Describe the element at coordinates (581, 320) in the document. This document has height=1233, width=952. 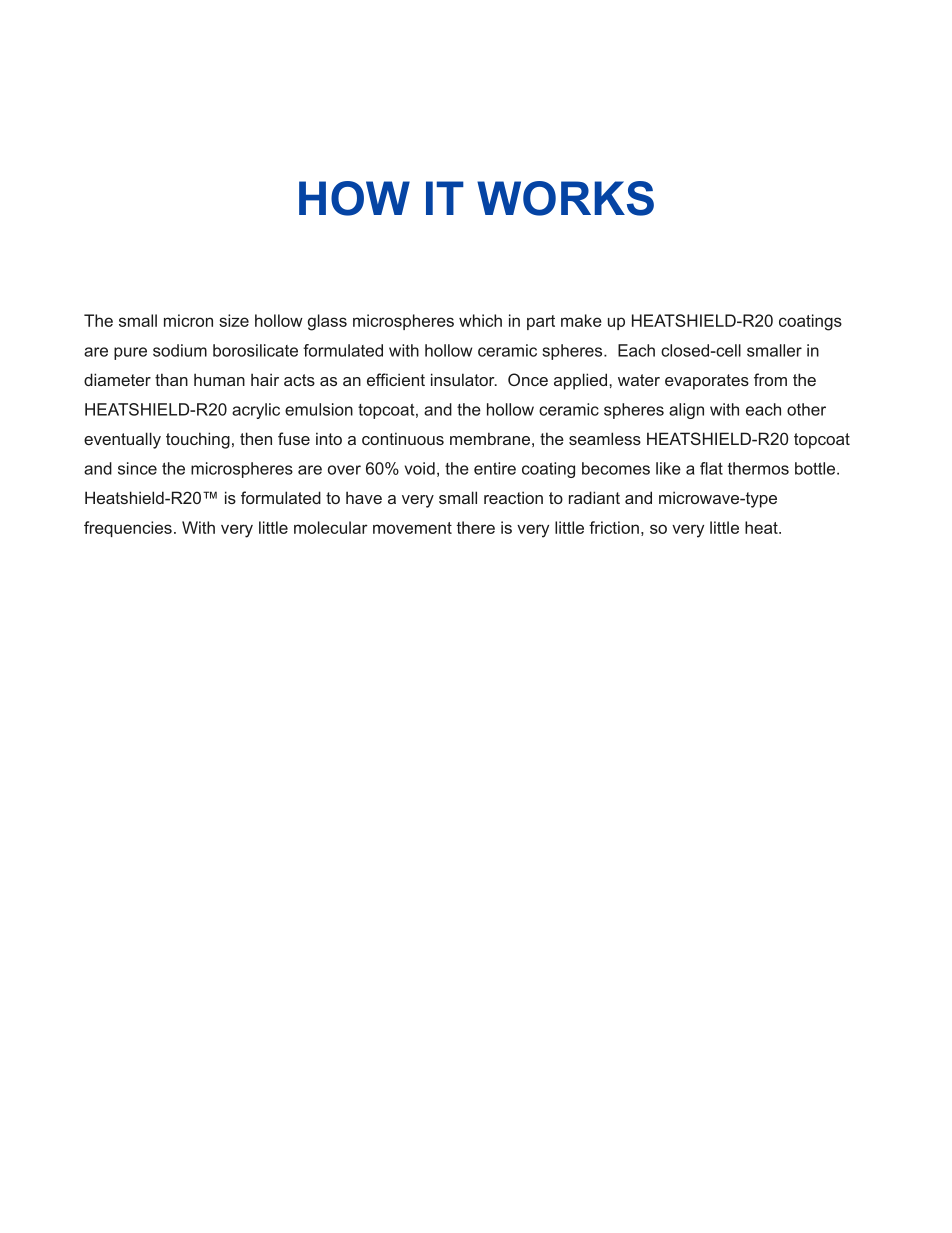
I see `make` at that location.
